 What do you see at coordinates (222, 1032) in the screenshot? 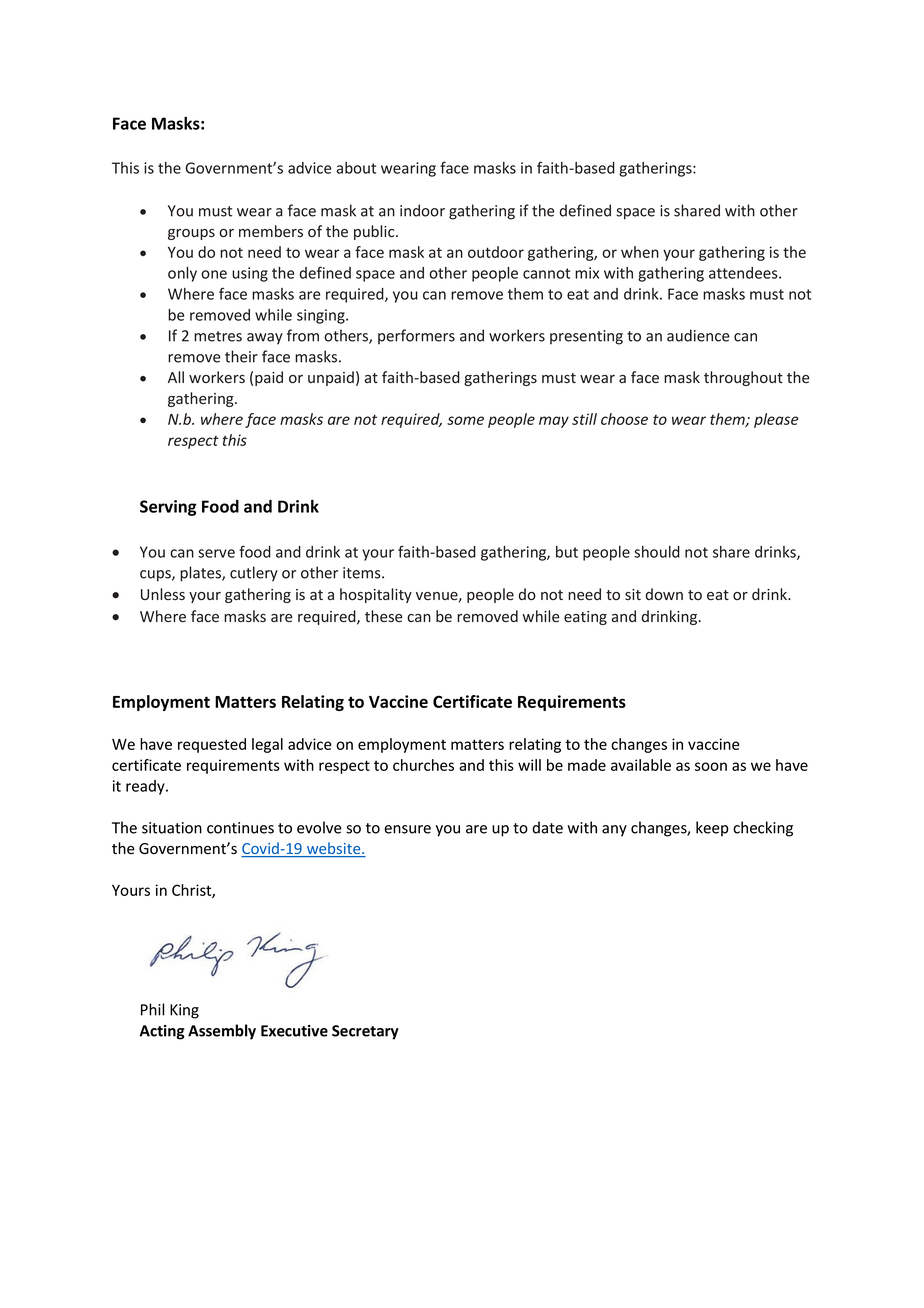
I see `Assembly` at bounding box center [222, 1032].
